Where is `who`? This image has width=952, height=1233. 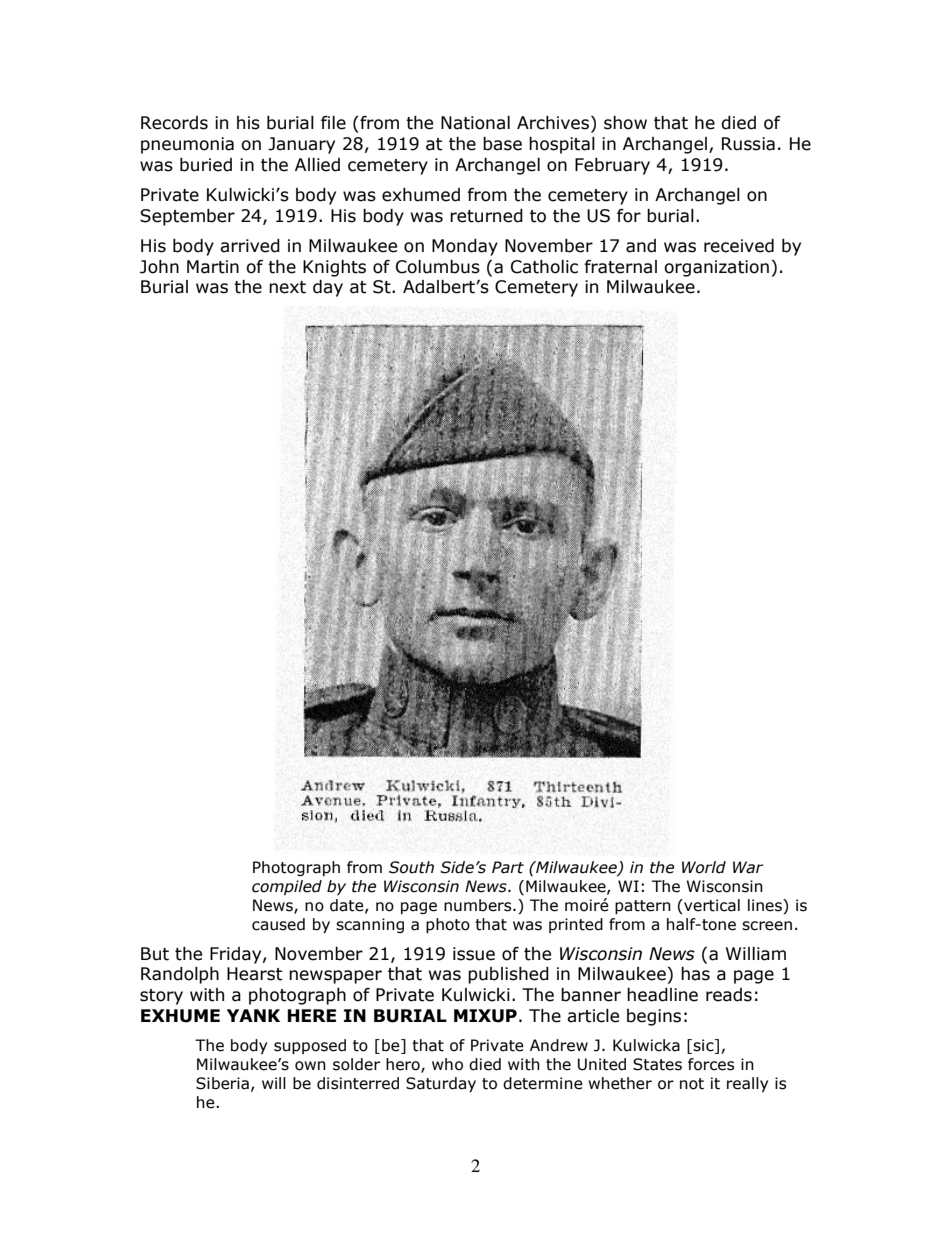 who is located at coordinates (447, 1064).
